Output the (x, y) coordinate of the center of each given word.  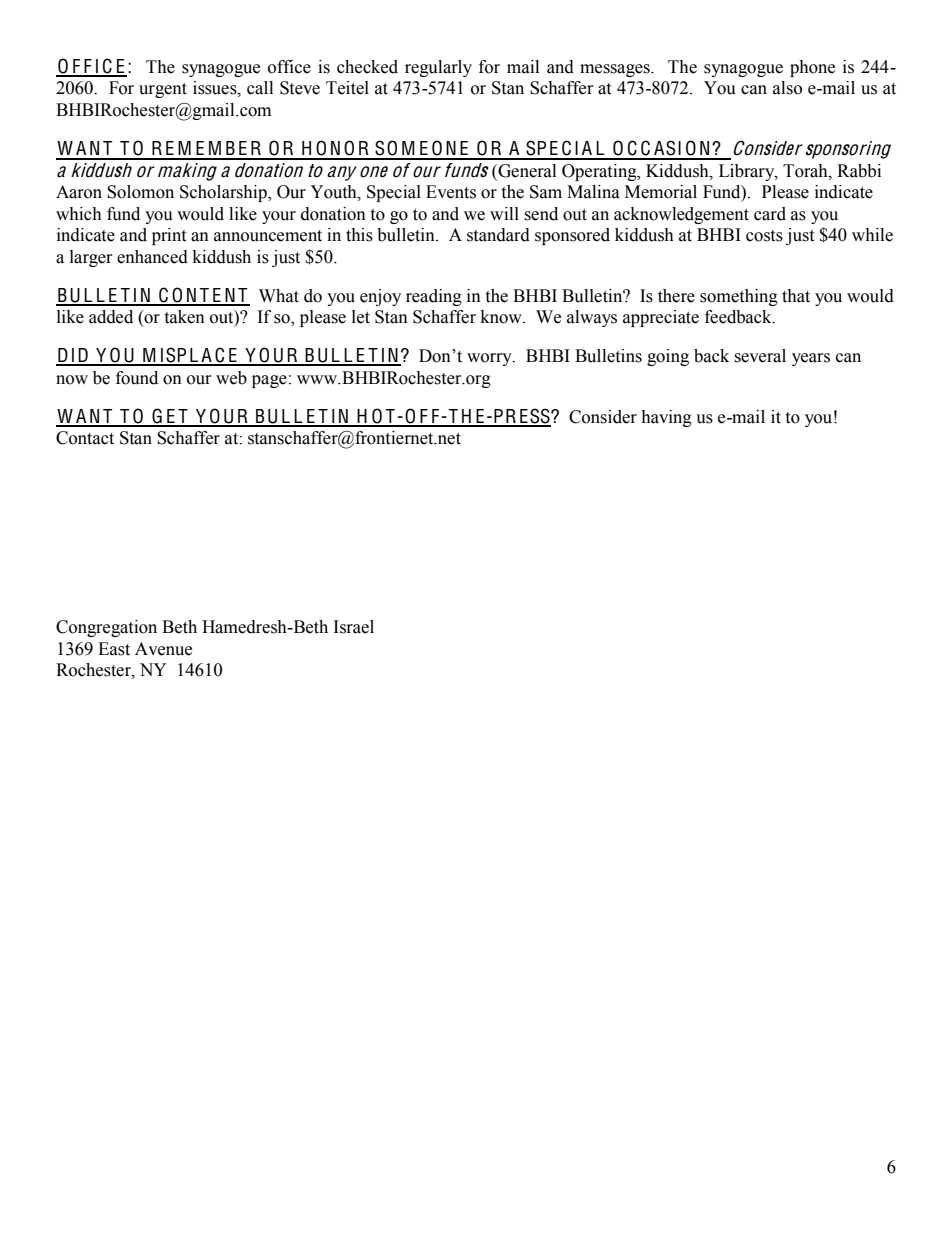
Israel (354, 627)
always (592, 318)
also (787, 88)
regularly (438, 68)
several (760, 356)
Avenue (163, 649)
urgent (163, 90)
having (666, 418)
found (137, 378)
